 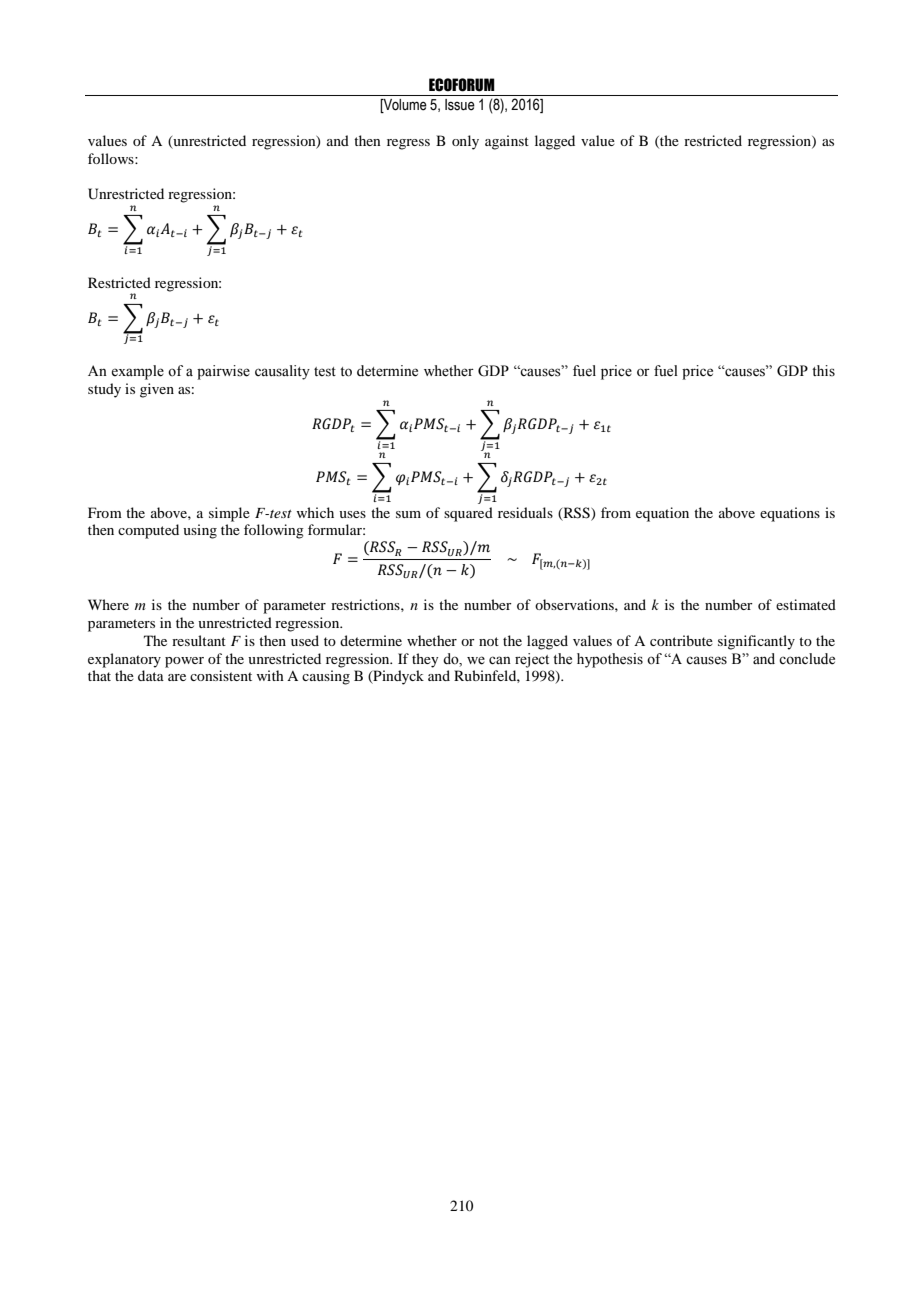 I want to click on given, so click(x=157, y=390).
